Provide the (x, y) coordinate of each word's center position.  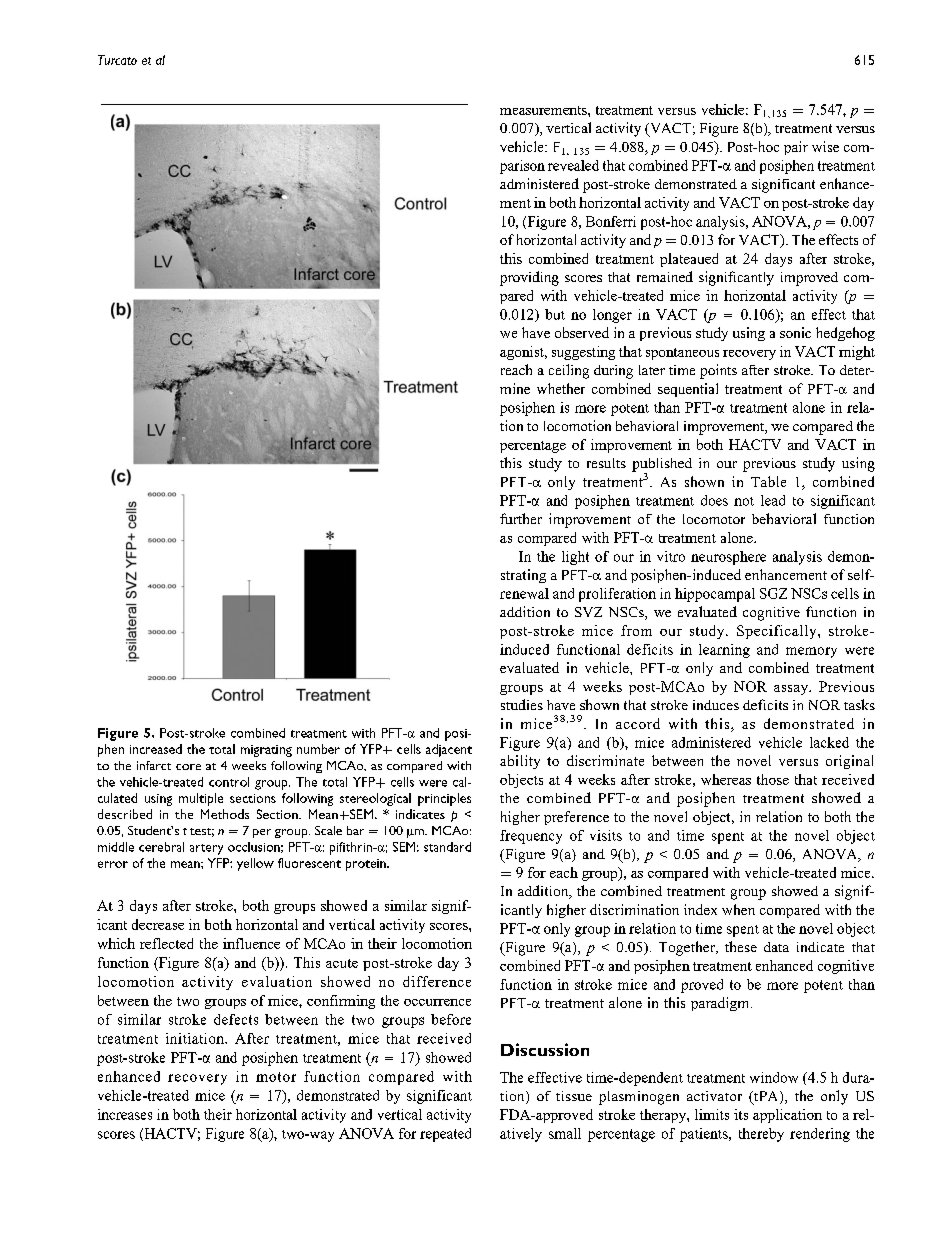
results (606, 463)
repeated (445, 1135)
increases (125, 1114)
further (521, 518)
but (555, 314)
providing (529, 278)
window (774, 1077)
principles (444, 799)
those (773, 779)
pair (796, 148)
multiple (201, 799)
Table (768, 481)
